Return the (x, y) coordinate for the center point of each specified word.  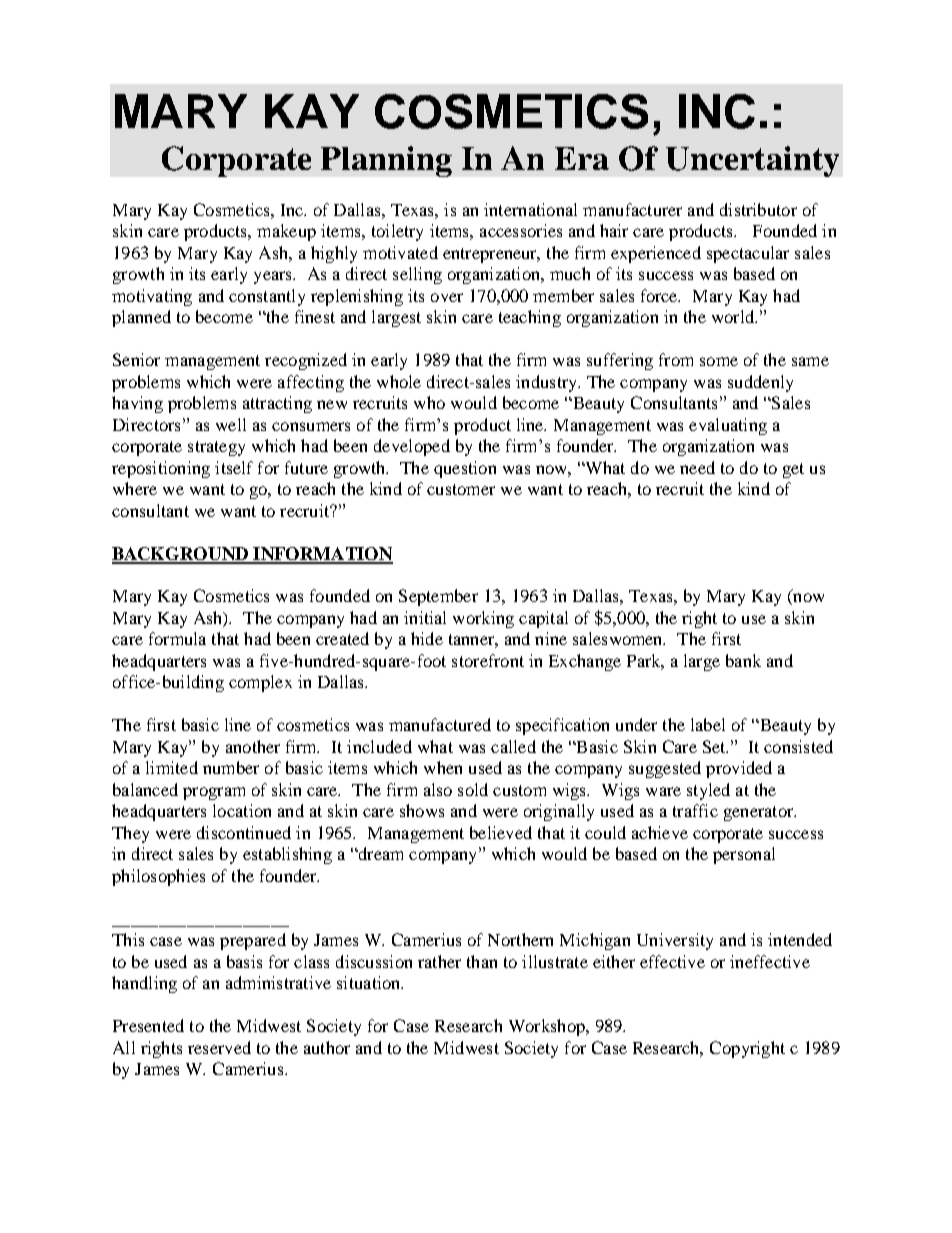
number (231, 767)
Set (715, 746)
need (697, 467)
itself (234, 467)
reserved (219, 1047)
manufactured (440, 724)
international (530, 209)
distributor (758, 209)
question (465, 469)
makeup (286, 232)
